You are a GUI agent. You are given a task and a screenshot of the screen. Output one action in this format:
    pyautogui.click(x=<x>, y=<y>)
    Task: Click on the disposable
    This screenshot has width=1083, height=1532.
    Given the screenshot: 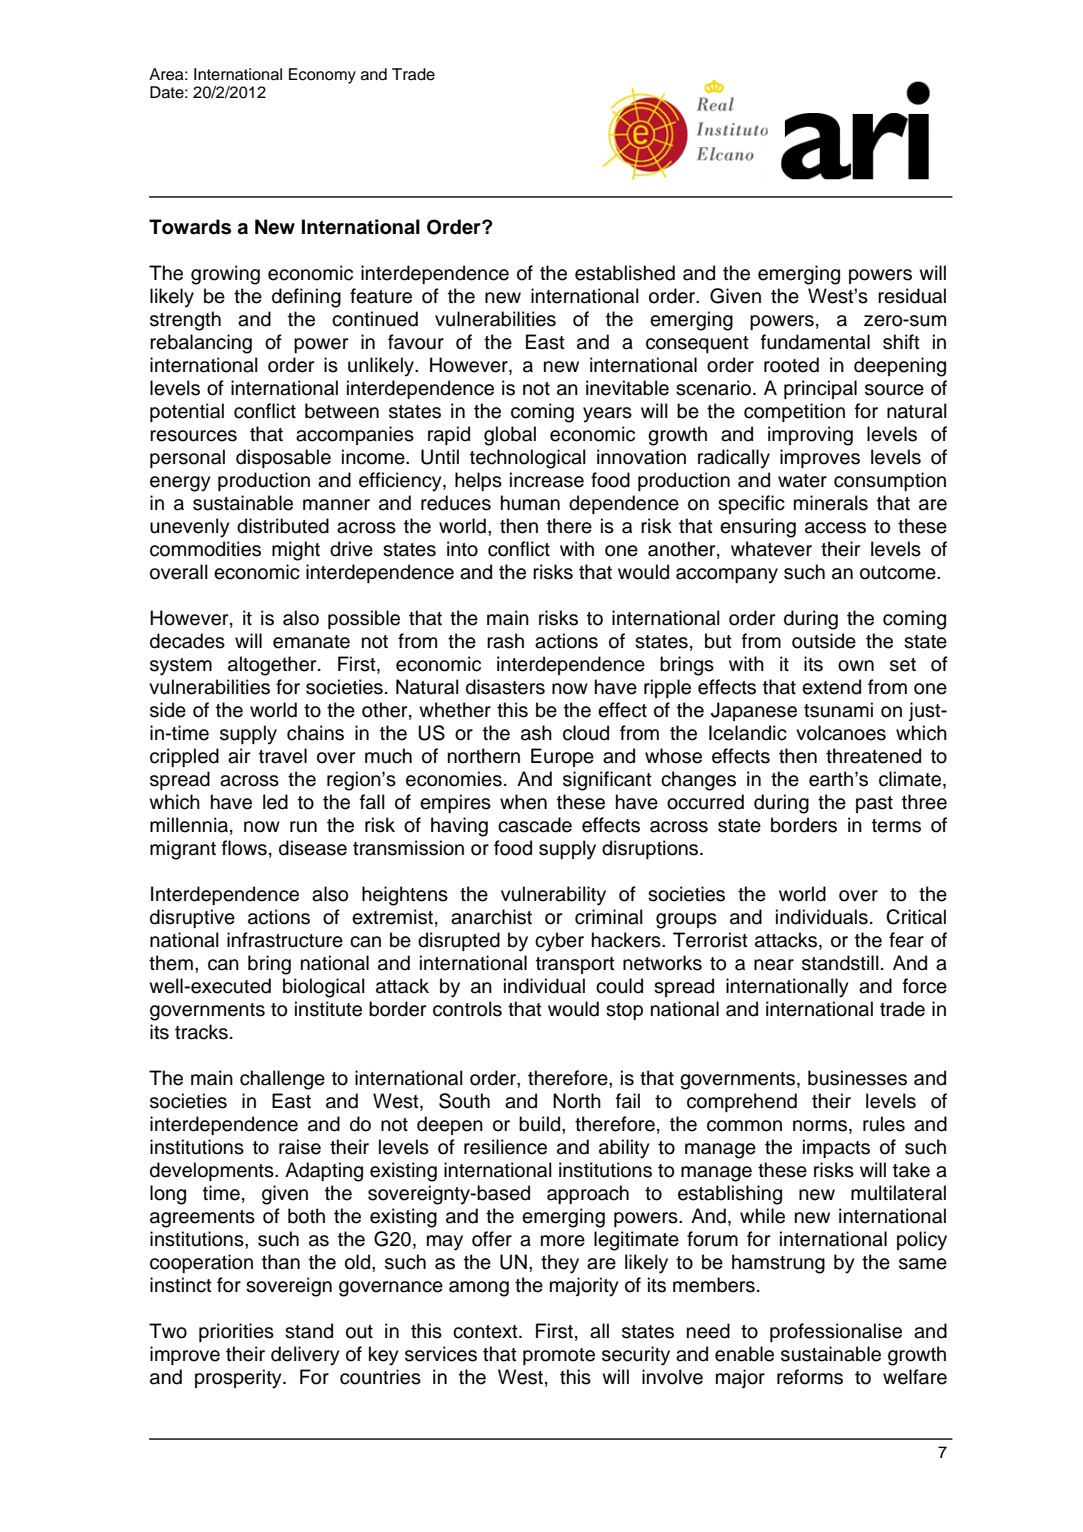 What is the action you would take?
    pyautogui.click(x=283, y=458)
